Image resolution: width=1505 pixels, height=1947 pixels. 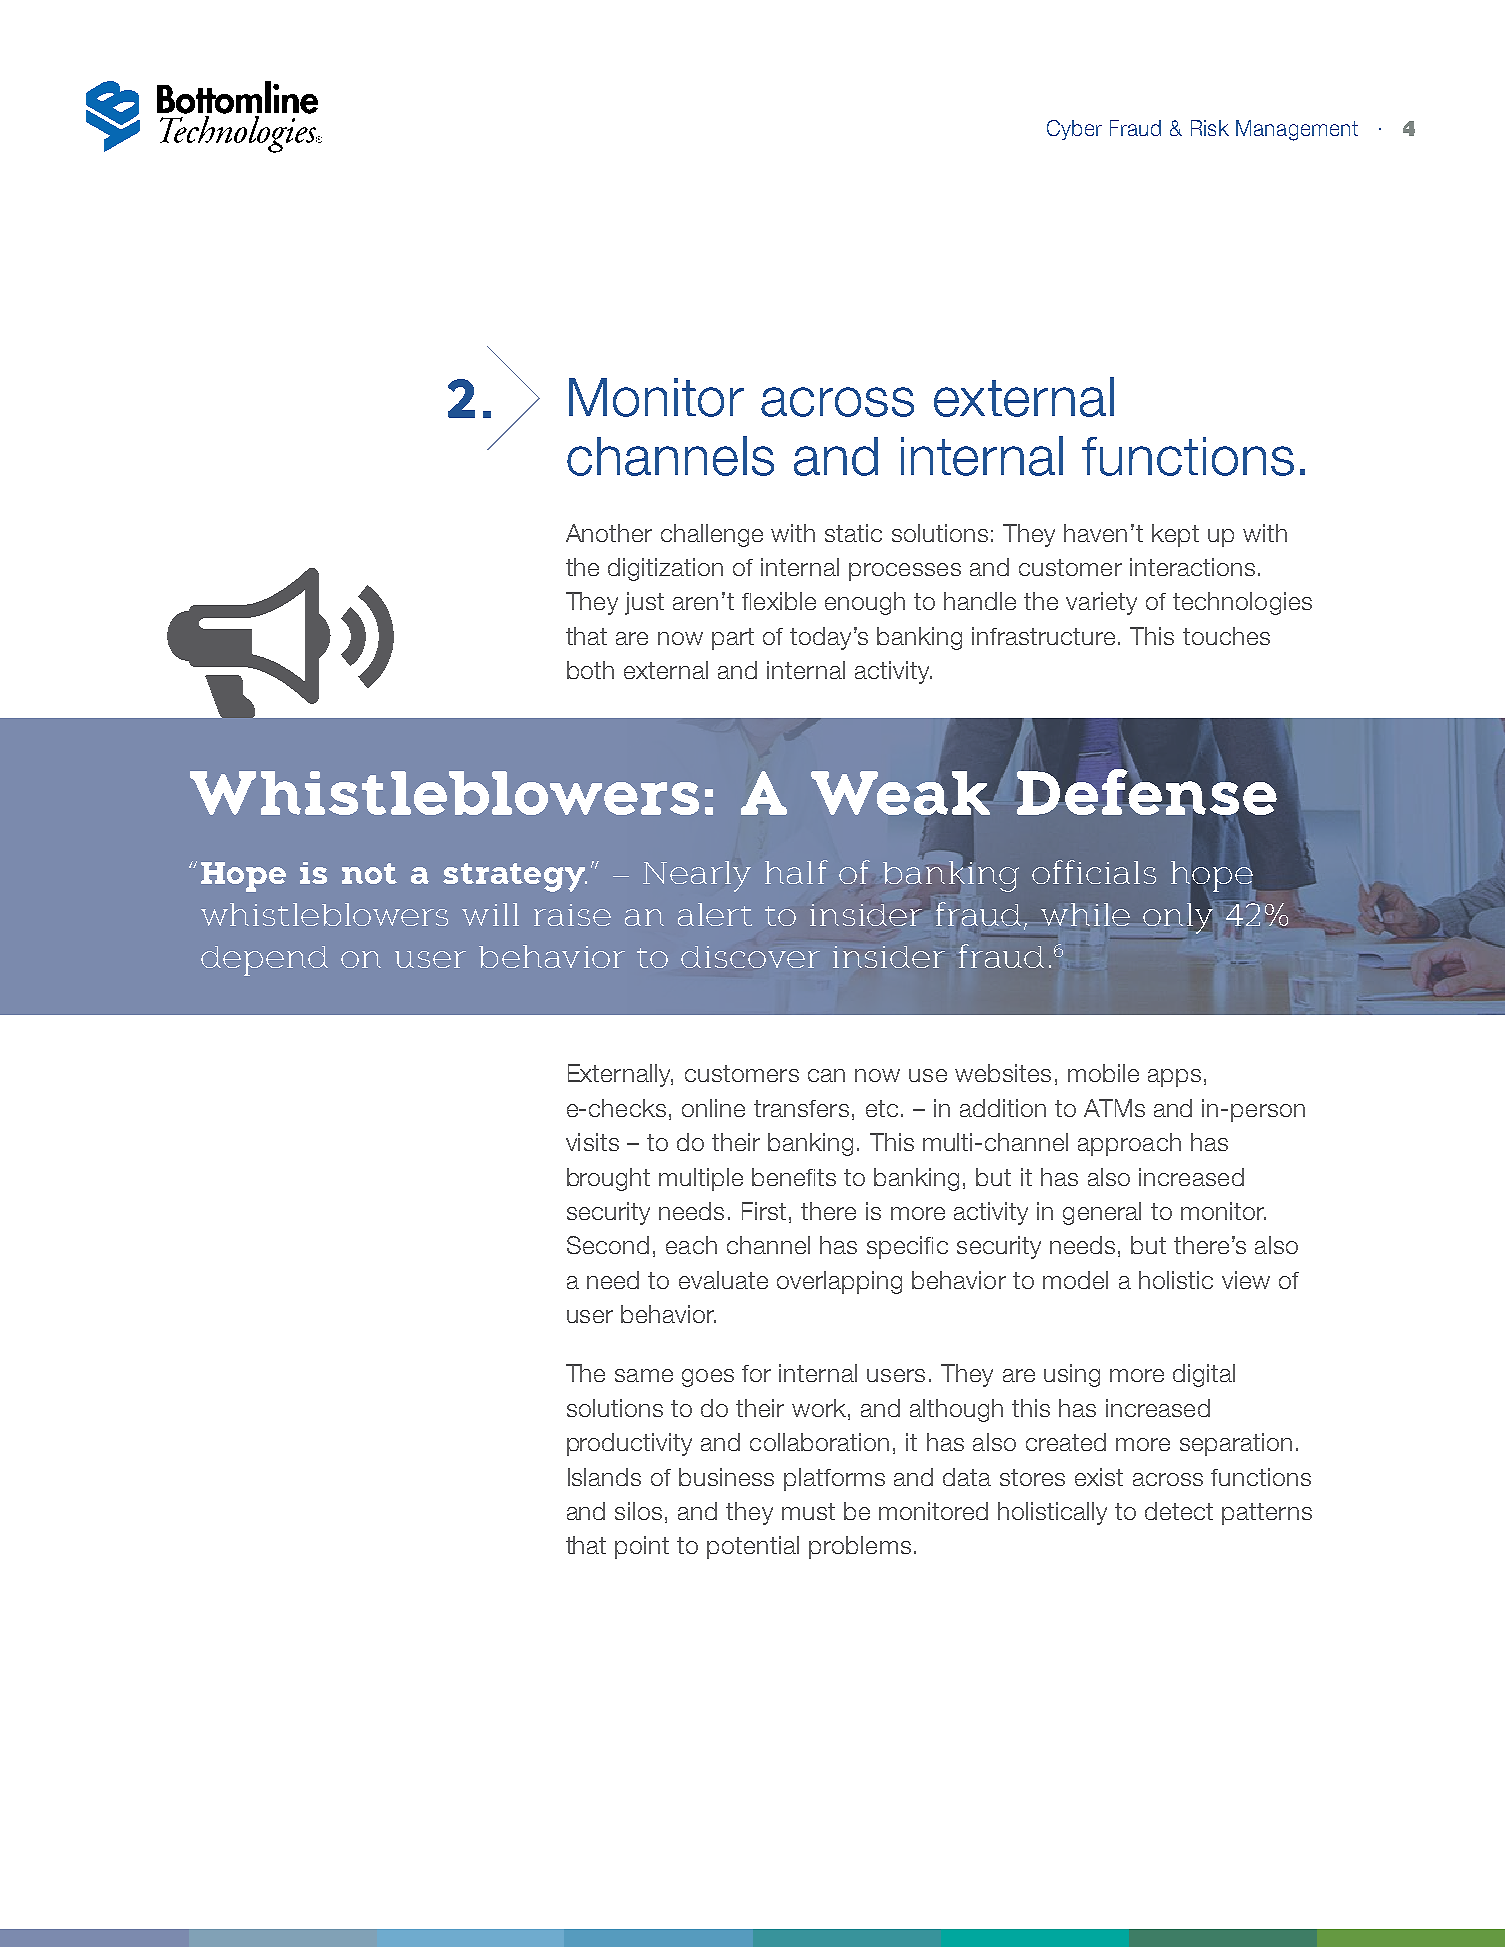 I want to click on must, so click(x=808, y=1511).
